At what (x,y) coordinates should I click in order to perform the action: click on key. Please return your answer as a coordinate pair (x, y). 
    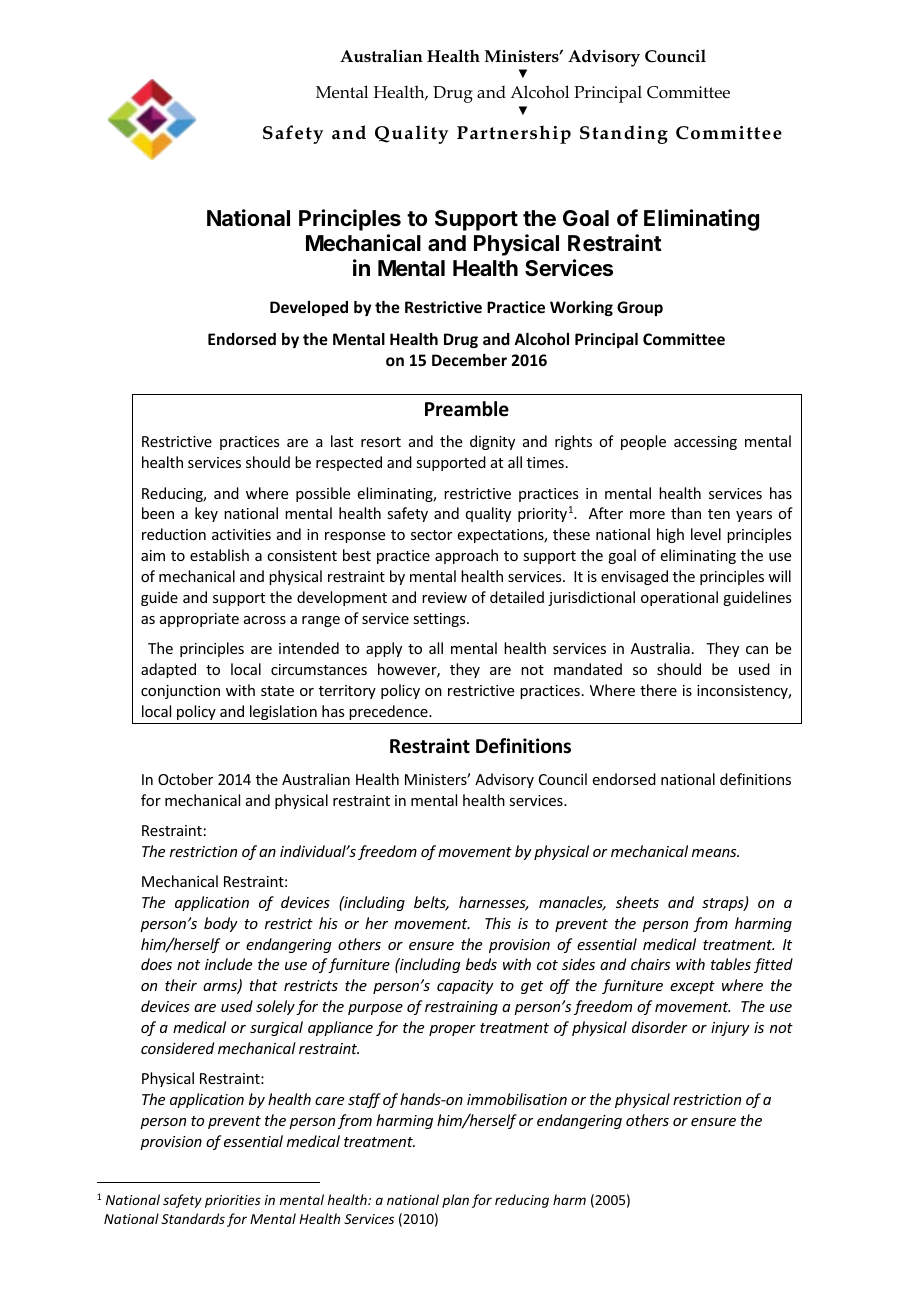
    Looking at the image, I should click on (206, 514).
